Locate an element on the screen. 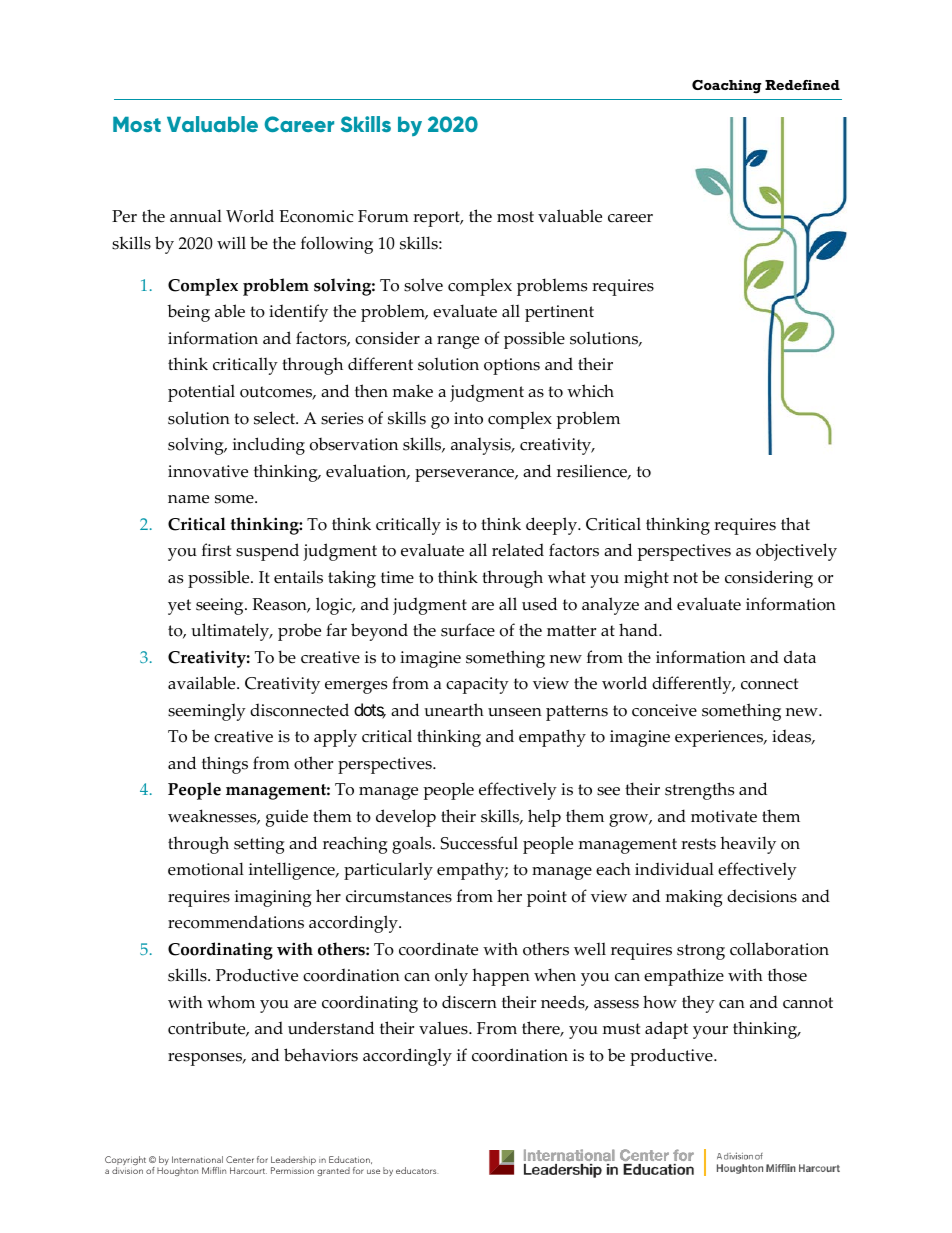 This screenshot has width=952, height=1233. educators is located at coordinates (417, 1170).
